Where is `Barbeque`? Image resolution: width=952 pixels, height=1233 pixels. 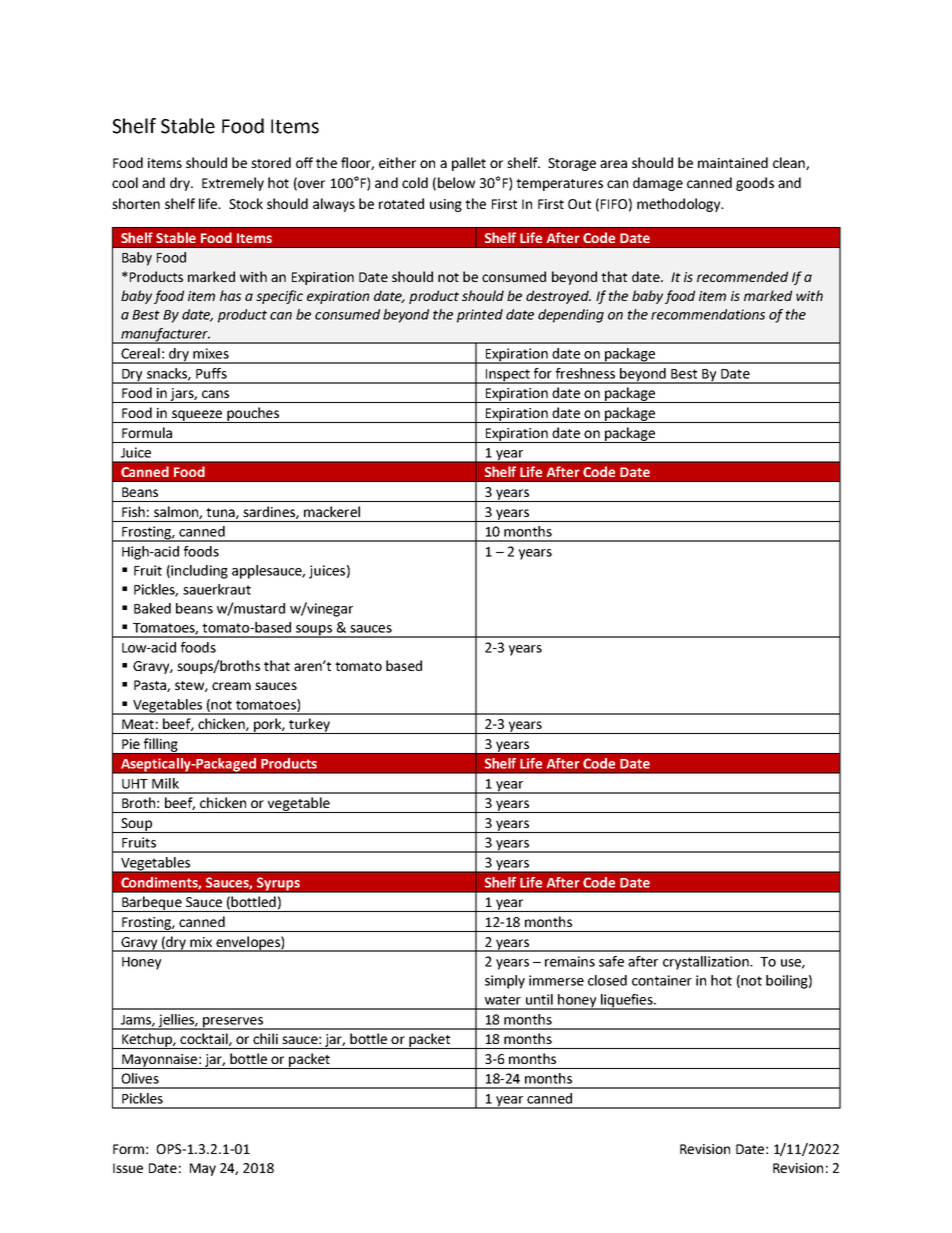 Barbeque is located at coordinates (152, 904).
